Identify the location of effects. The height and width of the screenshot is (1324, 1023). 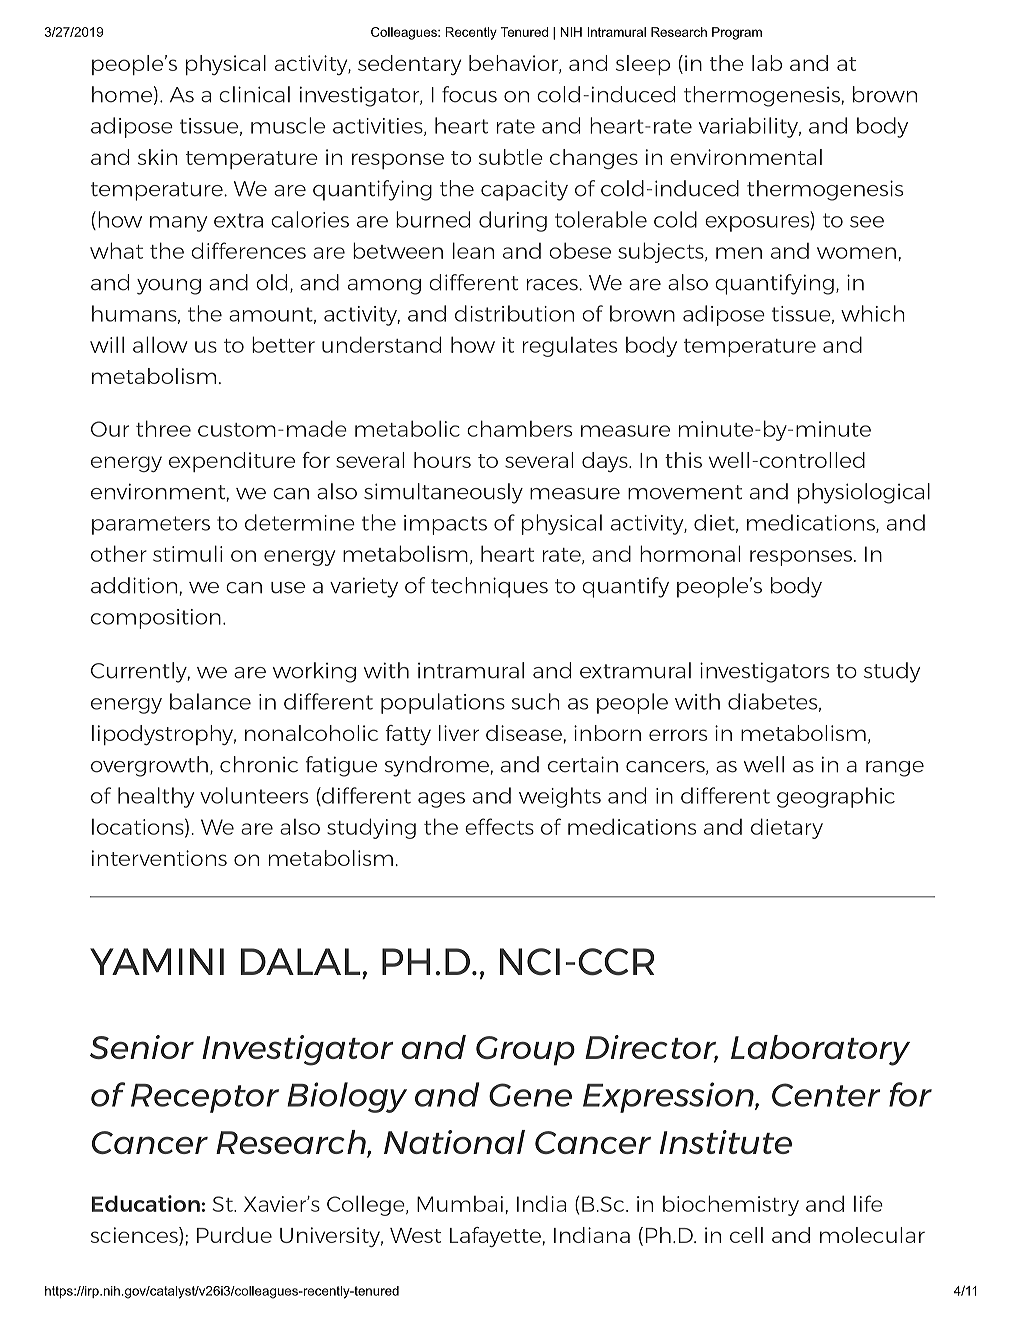
(499, 826).
